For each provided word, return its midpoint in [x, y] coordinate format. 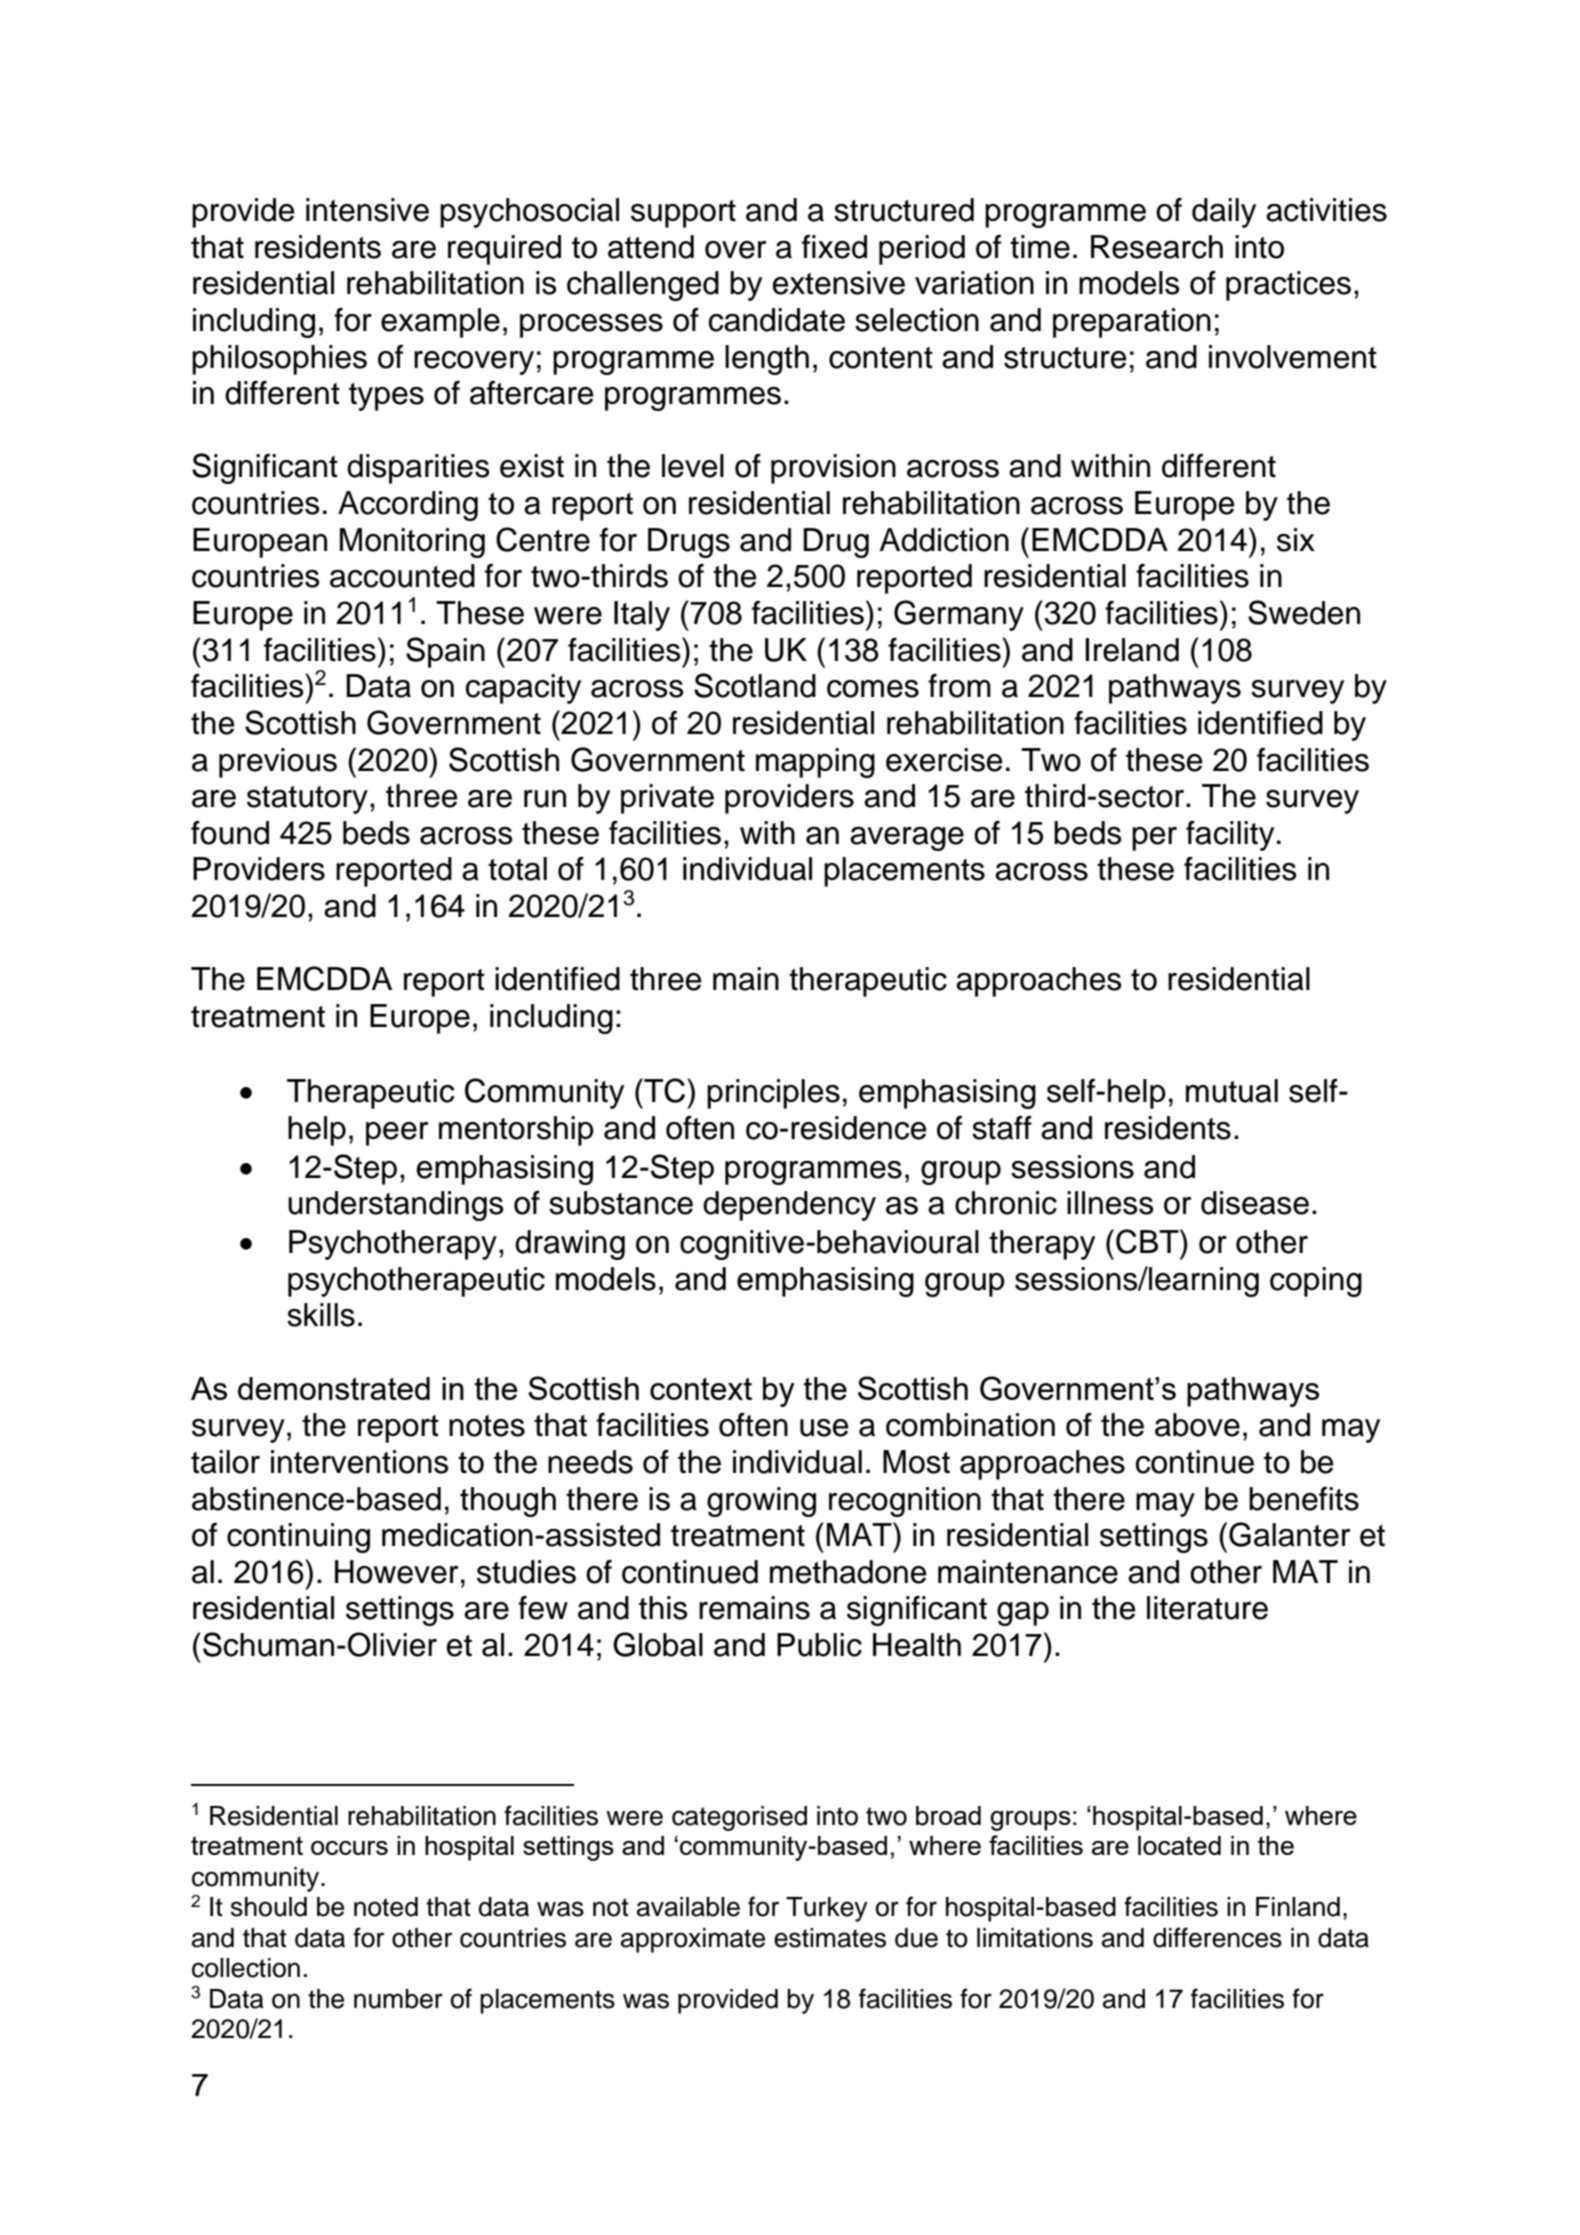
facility [1230, 836]
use [824, 1428]
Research [1157, 247]
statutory [307, 800]
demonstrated [334, 1388]
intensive [367, 210]
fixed [834, 246]
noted [386, 1907]
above [1197, 1425]
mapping [815, 763]
